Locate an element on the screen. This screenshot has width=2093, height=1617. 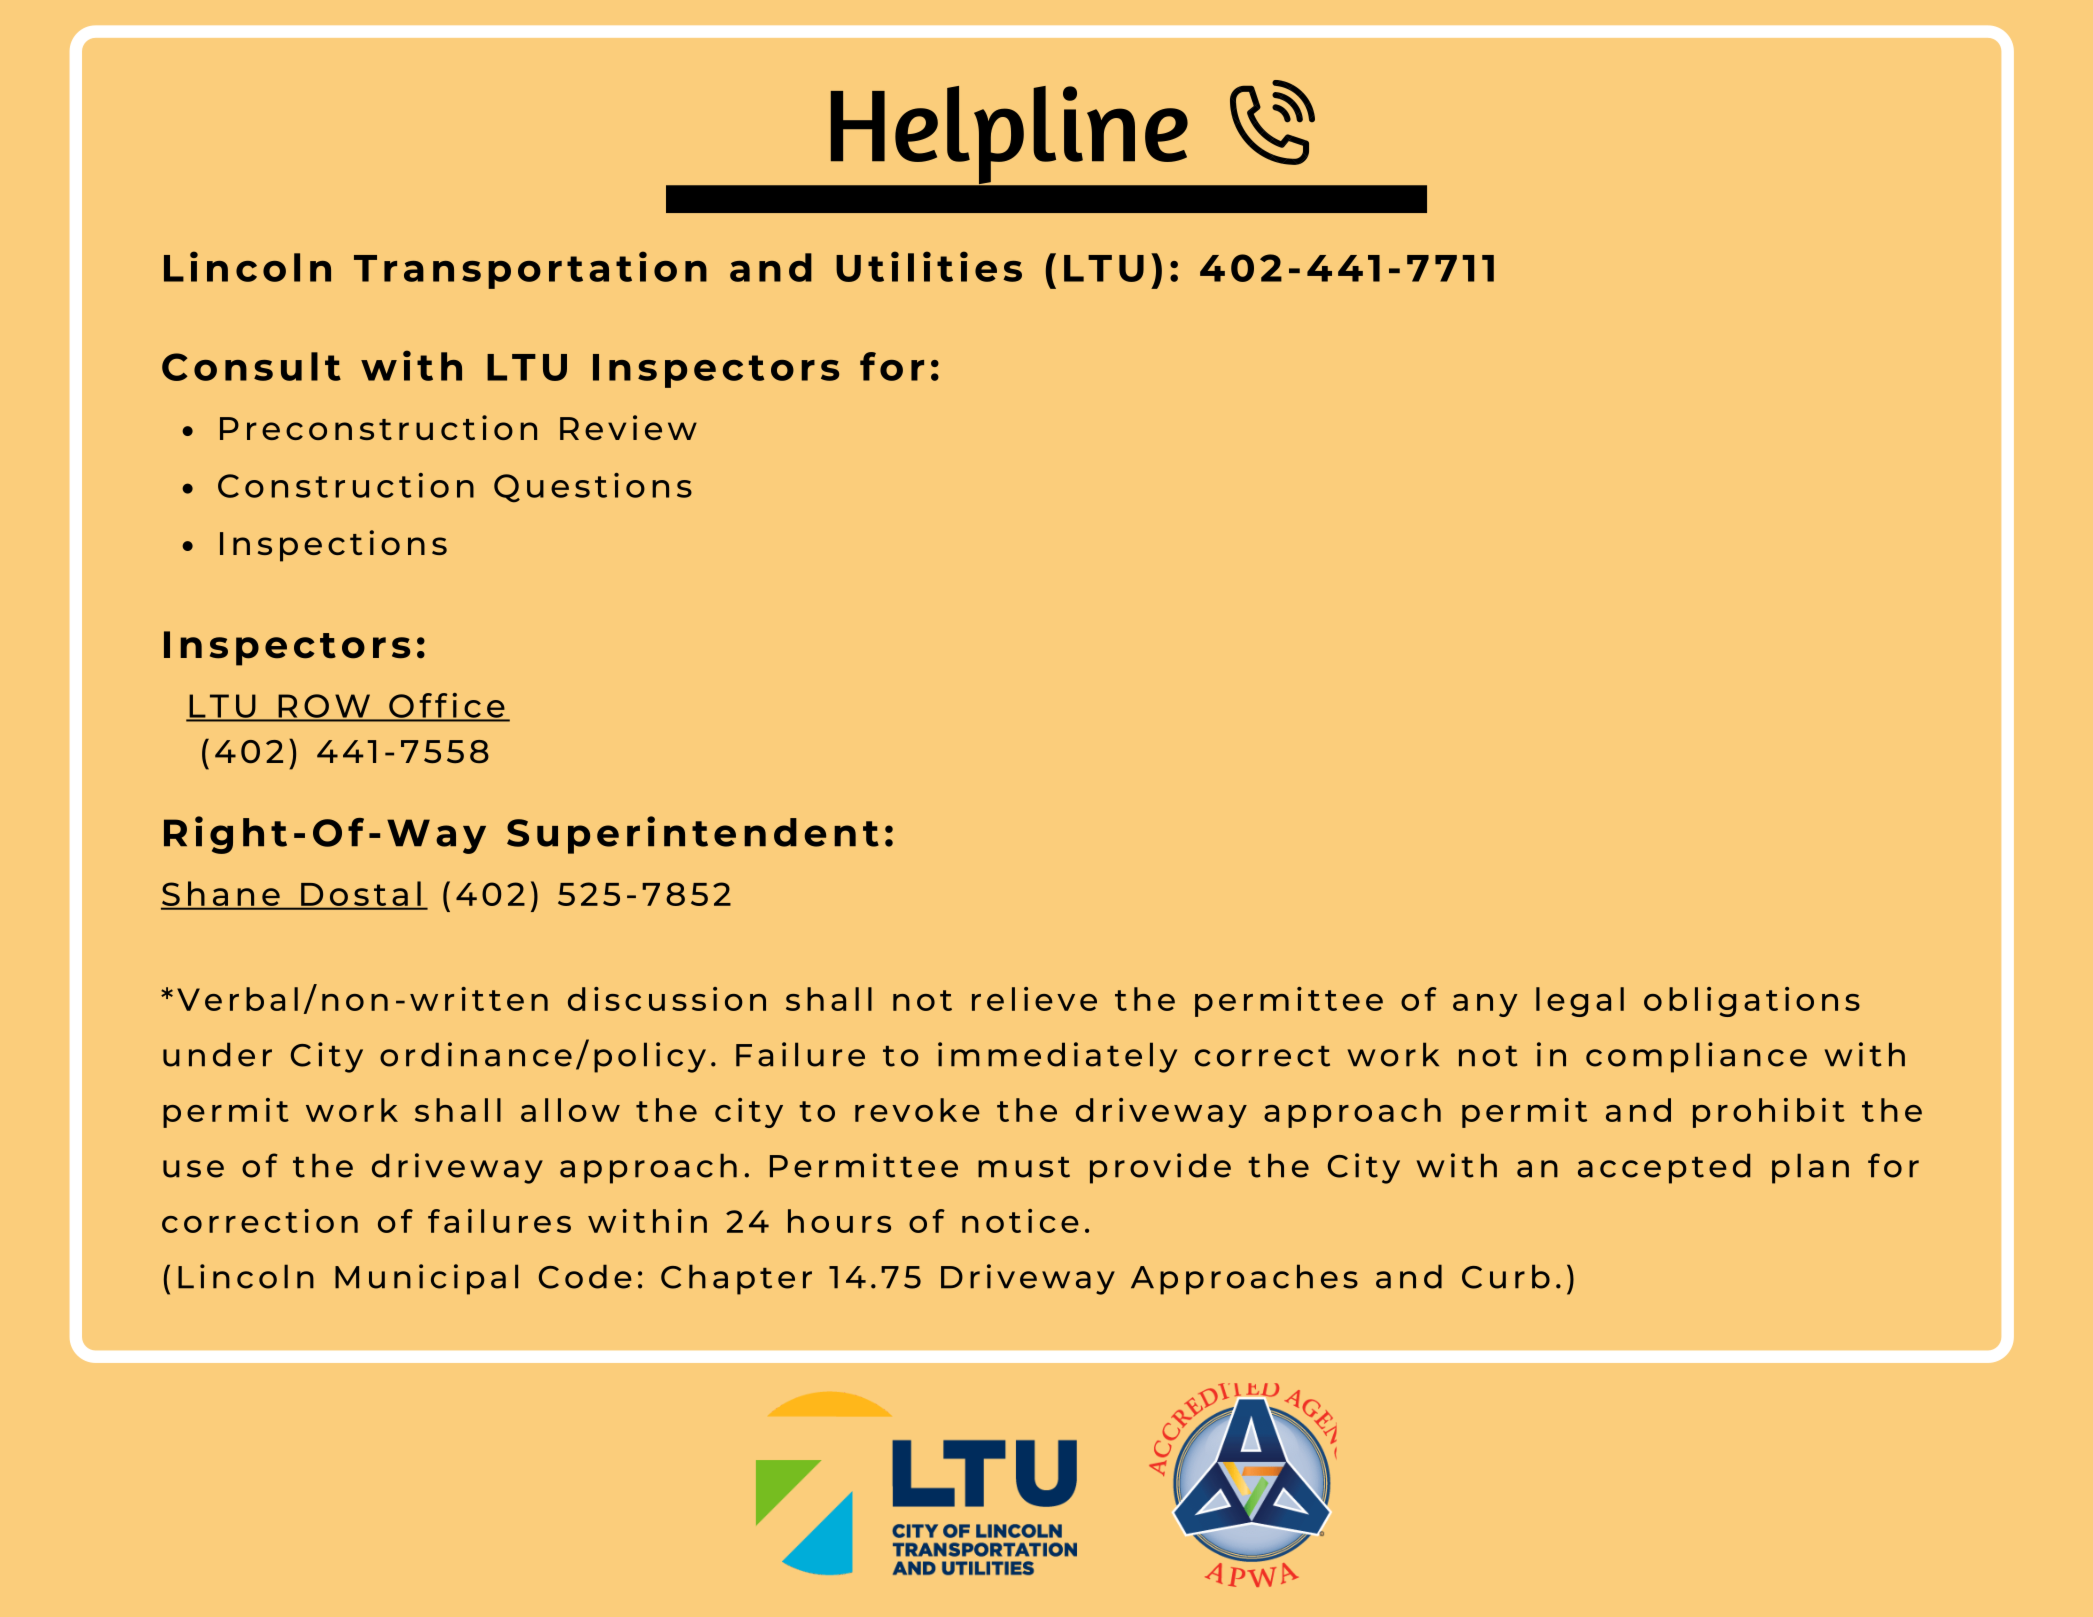
Inspections is located at coordinates (333, 546).
